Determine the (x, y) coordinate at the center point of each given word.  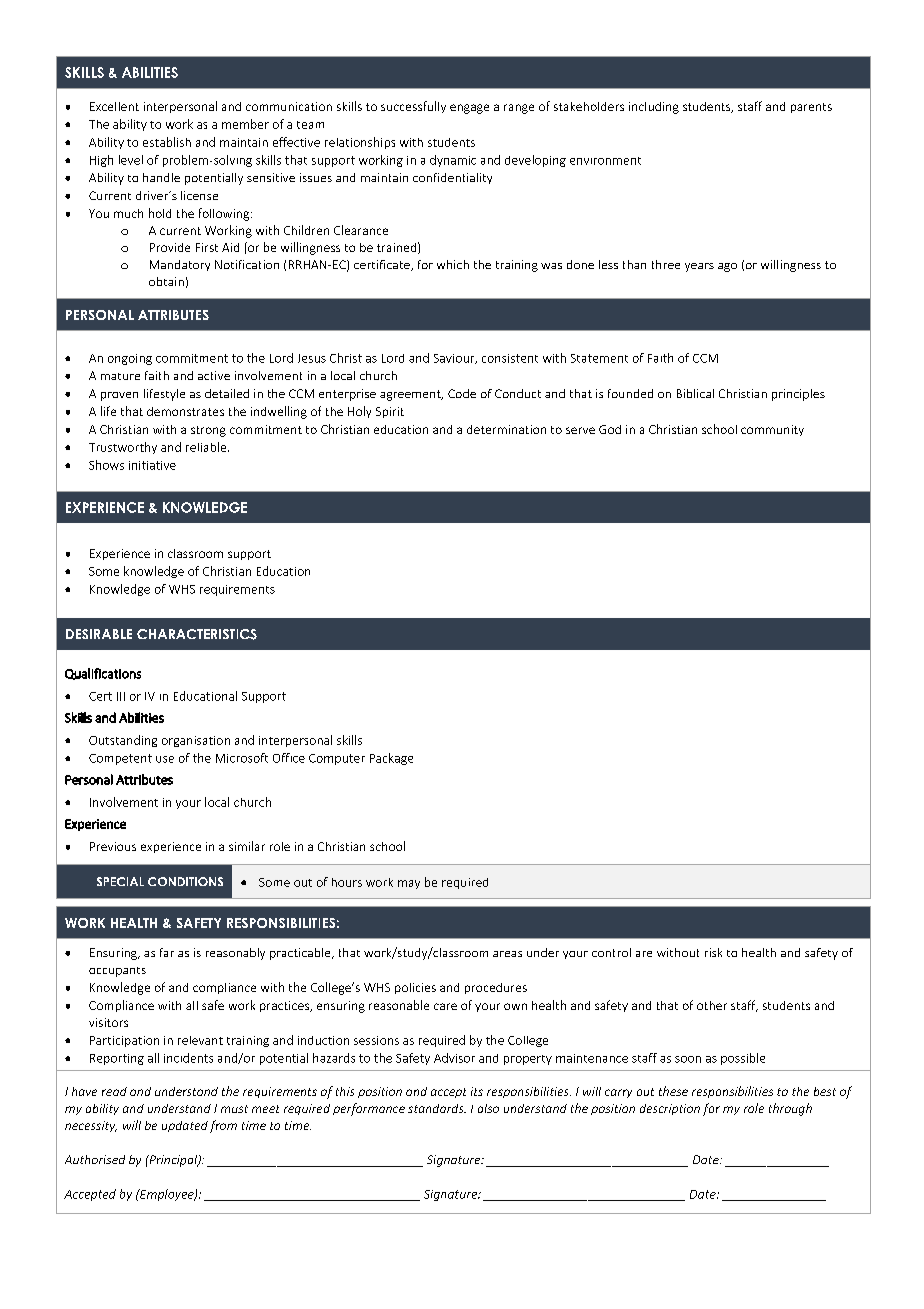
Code (462, 393)
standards (437, 1108)
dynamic (453, 161)
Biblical (695, 393)
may (409, 884)
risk (713, 952)
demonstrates (185, 411)
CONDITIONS (185, 881)
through (790, 1109)
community (772, 430)
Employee (167, 1195)
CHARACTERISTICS (197, 634)
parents (811, 108)
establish (167, 142)
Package (391, 759)
